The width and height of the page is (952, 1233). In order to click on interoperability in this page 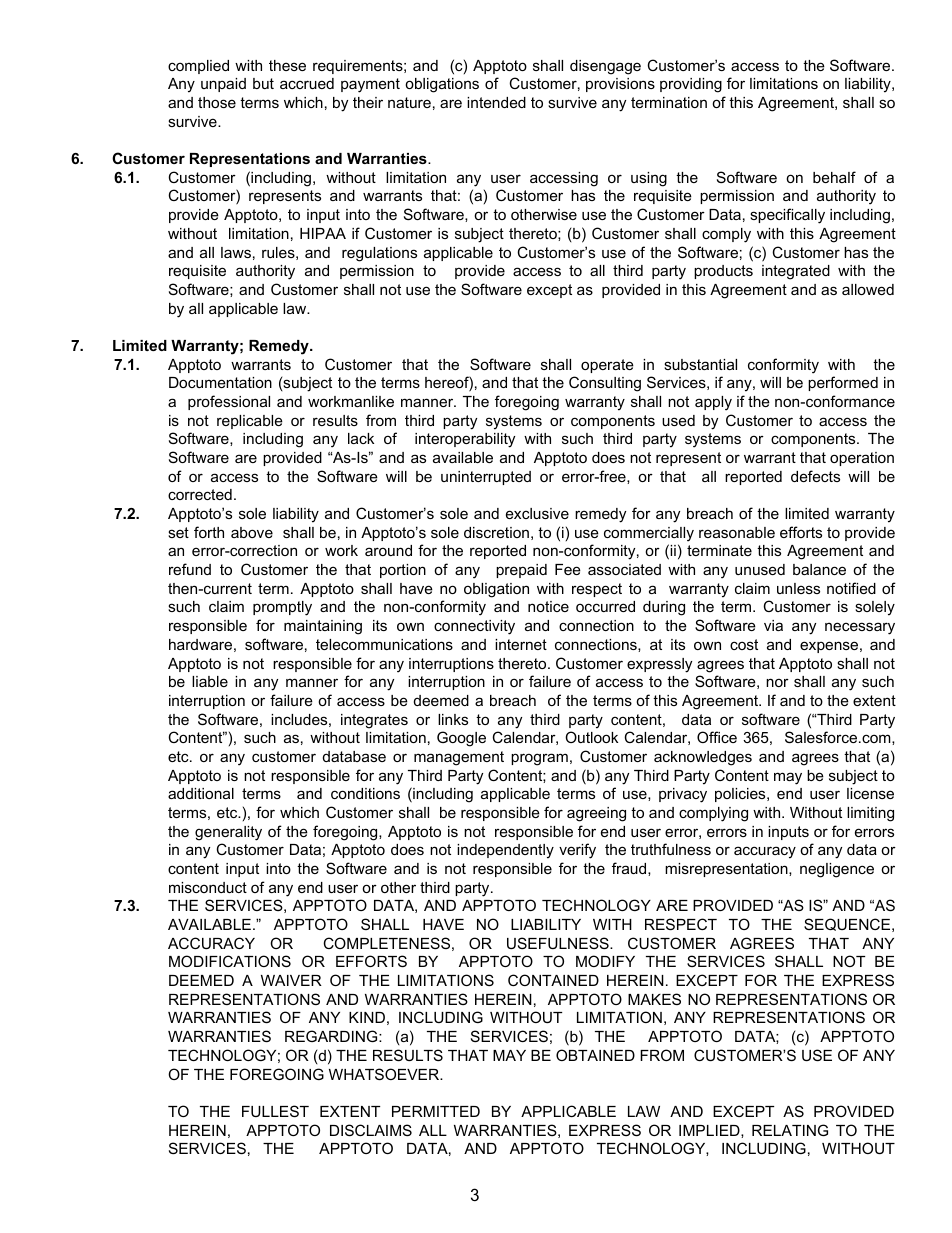, I will do `click(465, 440)`.
